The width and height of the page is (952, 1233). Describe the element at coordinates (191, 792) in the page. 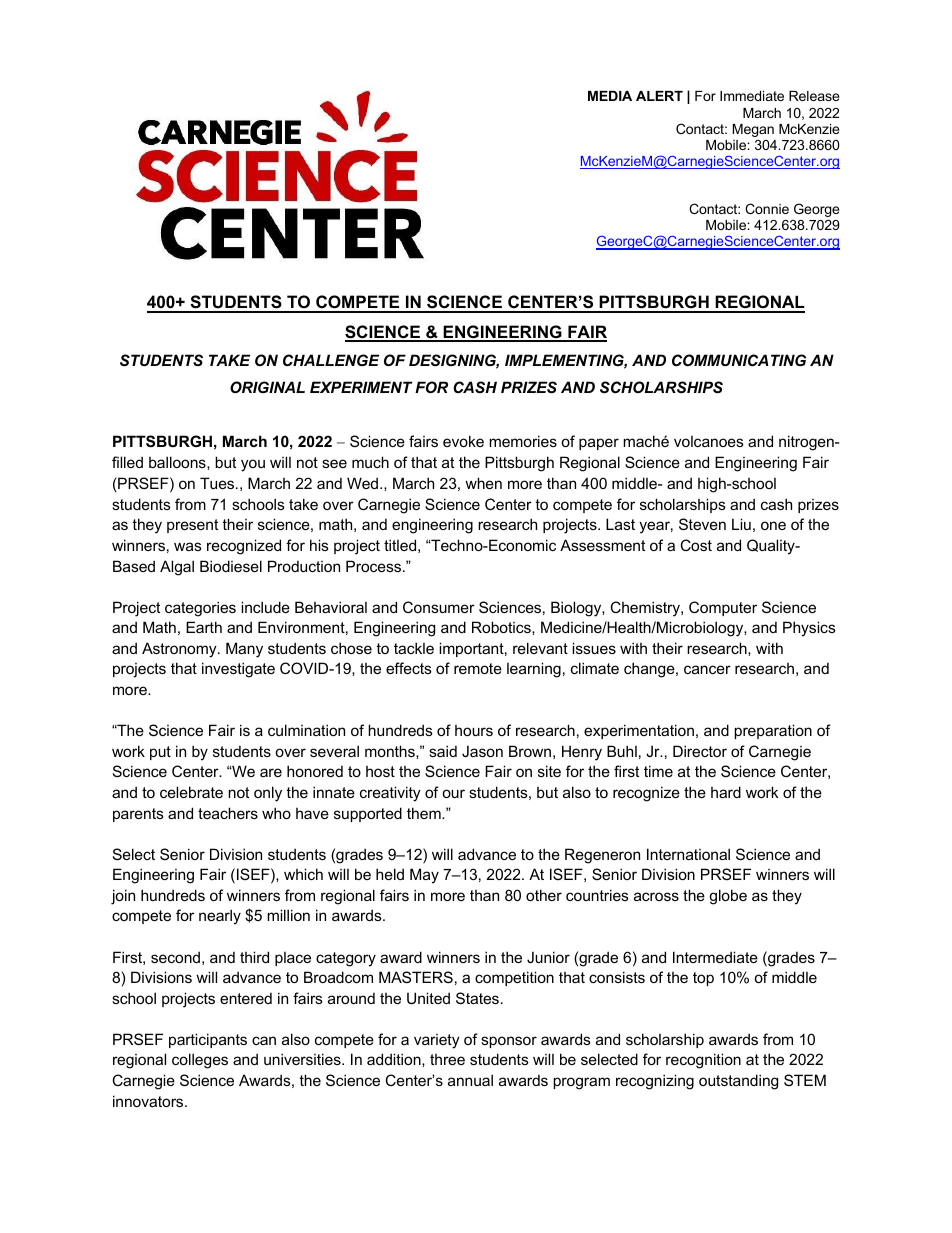

I see `celebrate` at that location.
